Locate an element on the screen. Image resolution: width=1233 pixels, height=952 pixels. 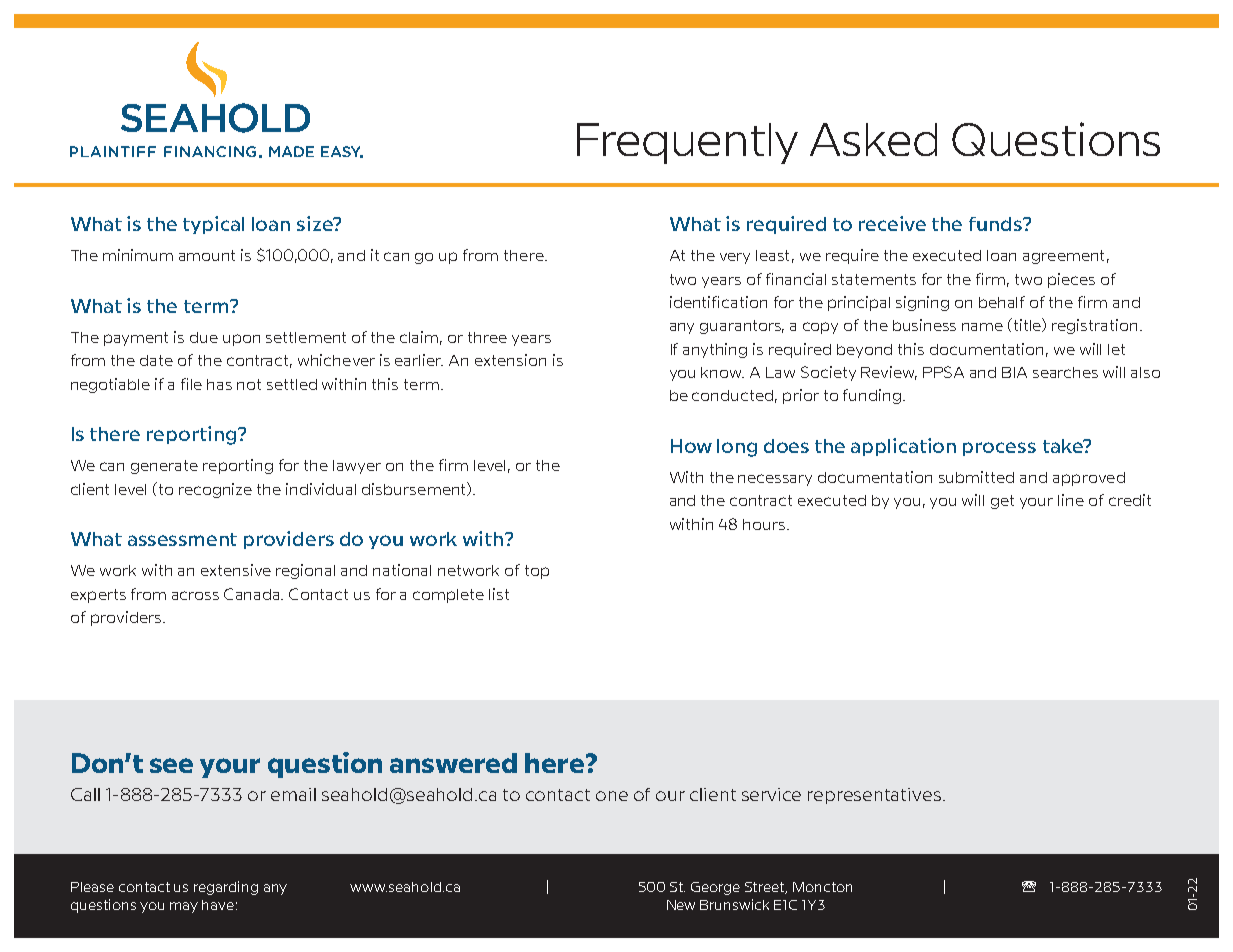
Frequently is located at coordinates (687, 143).
